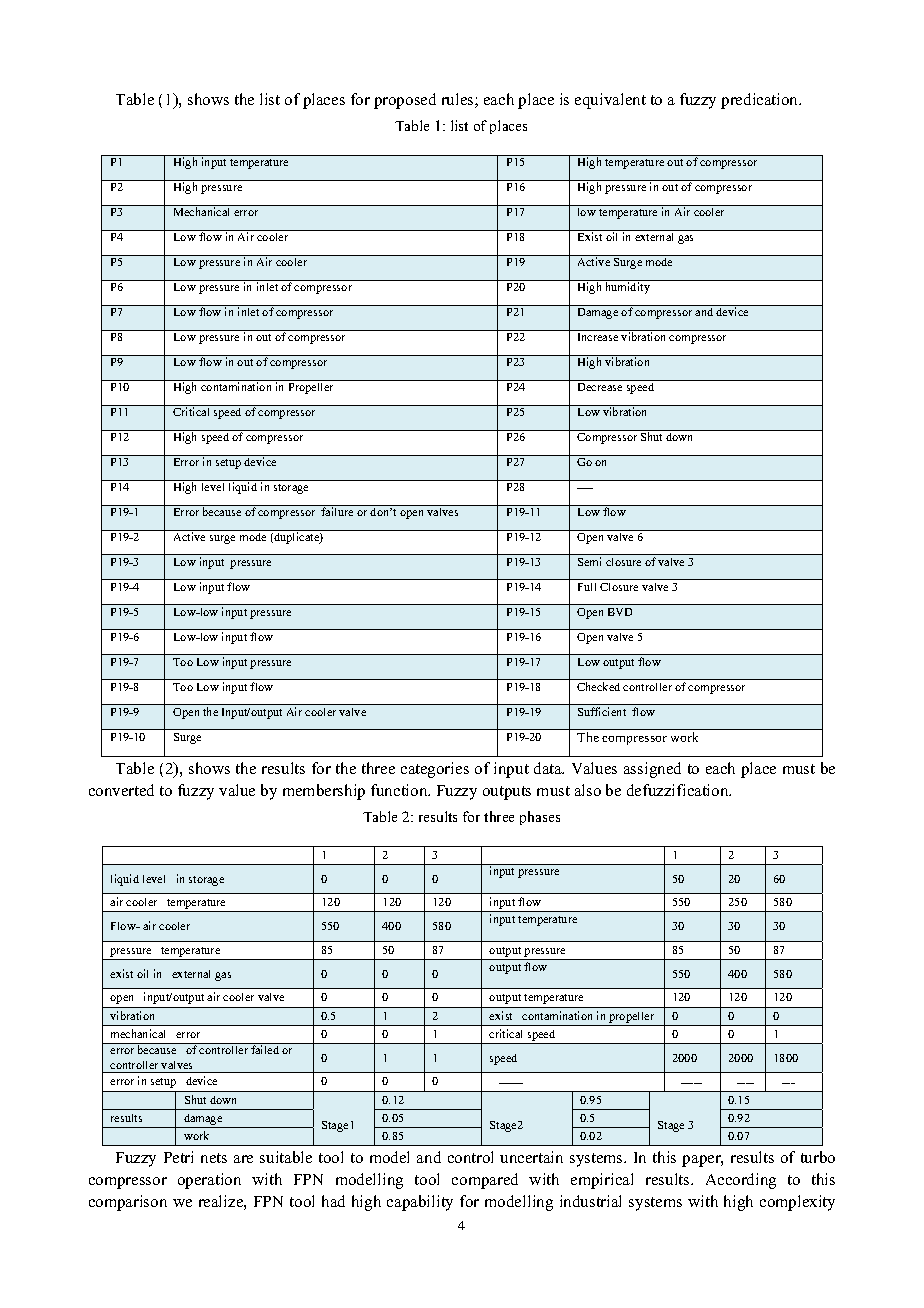  Describe the element at coordinates (405, 101) in the screenshot. I see `proposed` at that location.
